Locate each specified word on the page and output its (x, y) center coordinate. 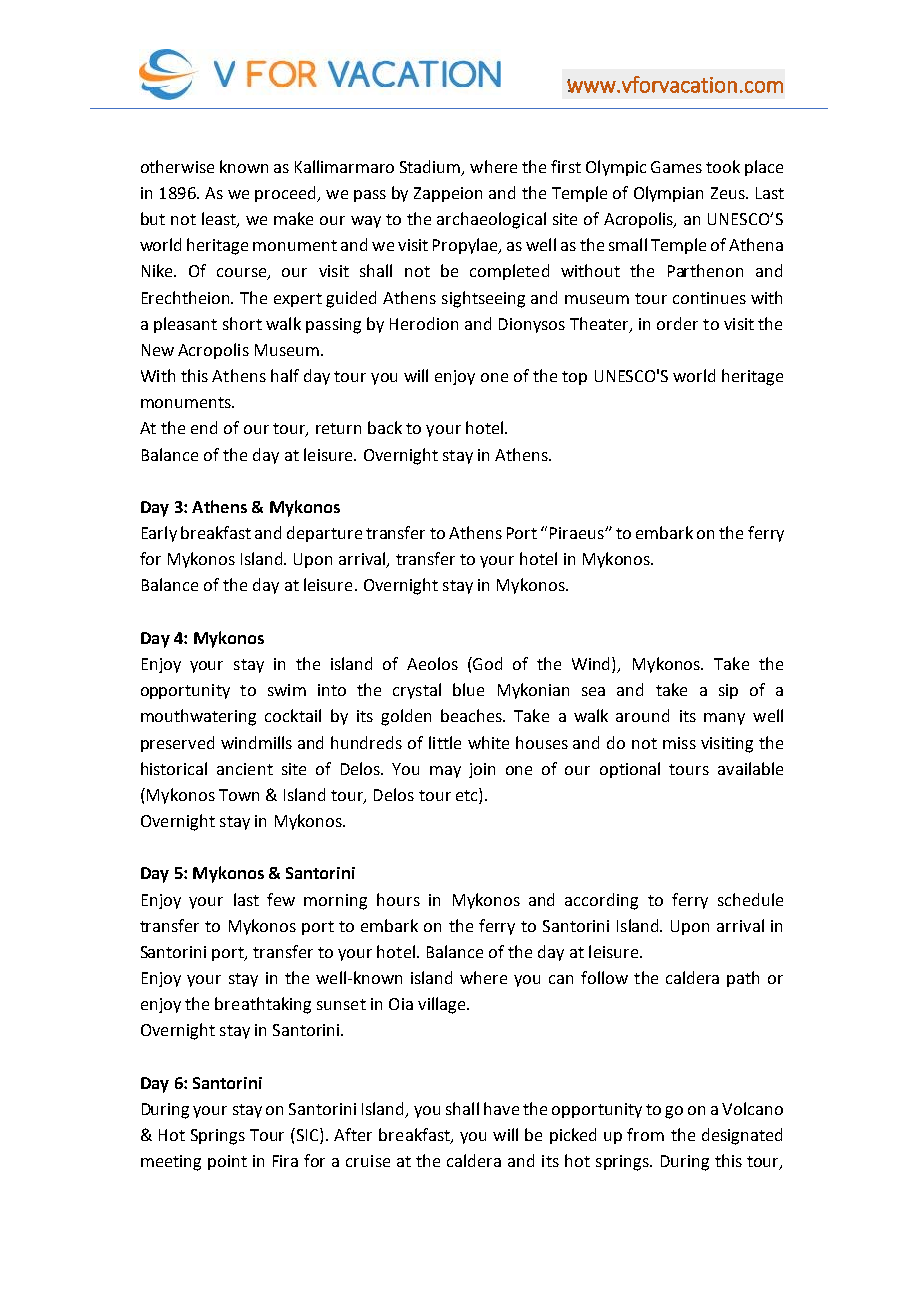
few (281, 899)
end (204, 427)
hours (398, 899)
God (487, 663)
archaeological (491, 220)
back (385, 427)
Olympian (668, 194)
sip (728, 691)
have (501, 1108)
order (677, 323)
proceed (286, 194)
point (227, 1162)
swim (287, 690)
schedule (750, 899)
